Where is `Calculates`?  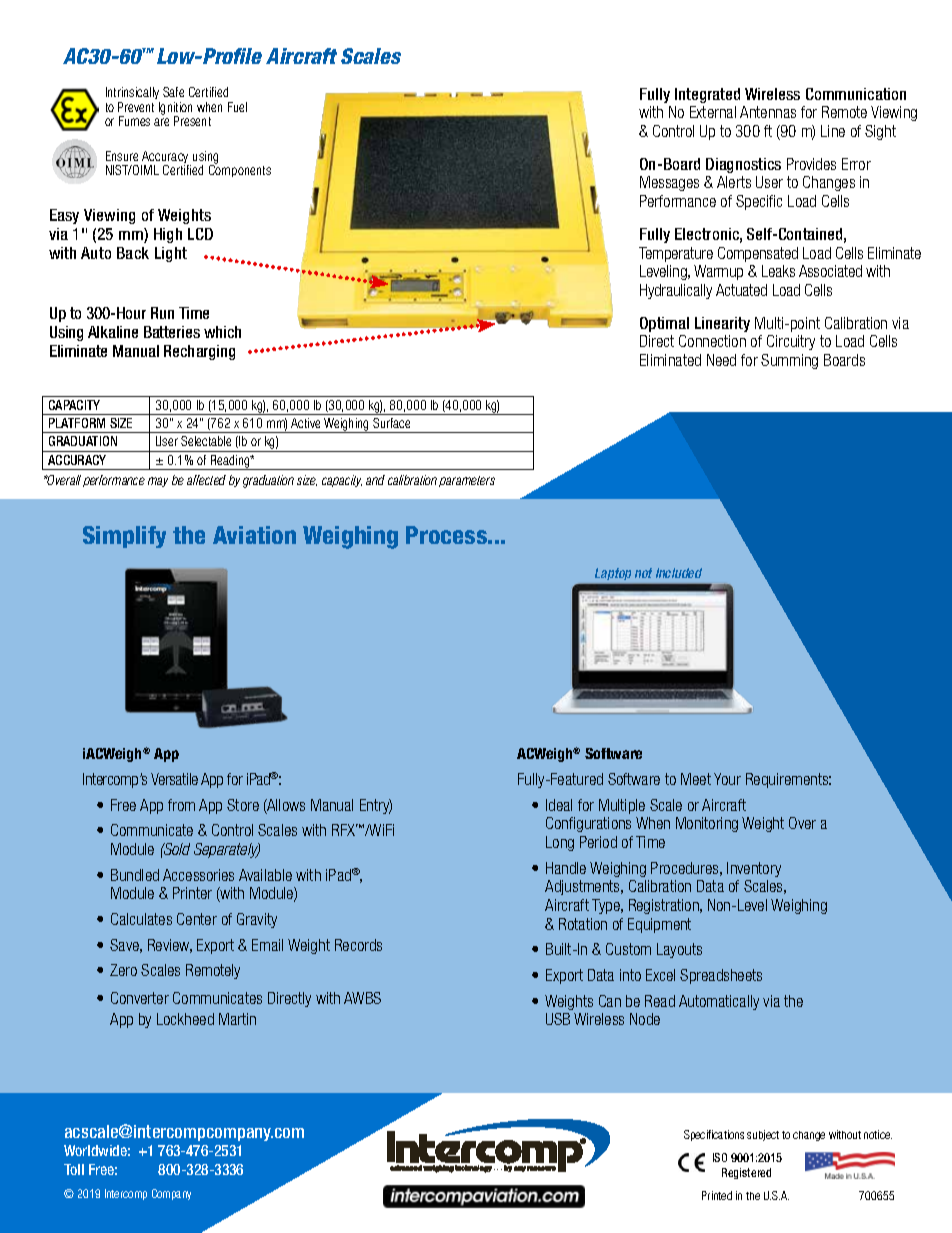 Calculates is located at coordinates (141, 919).
